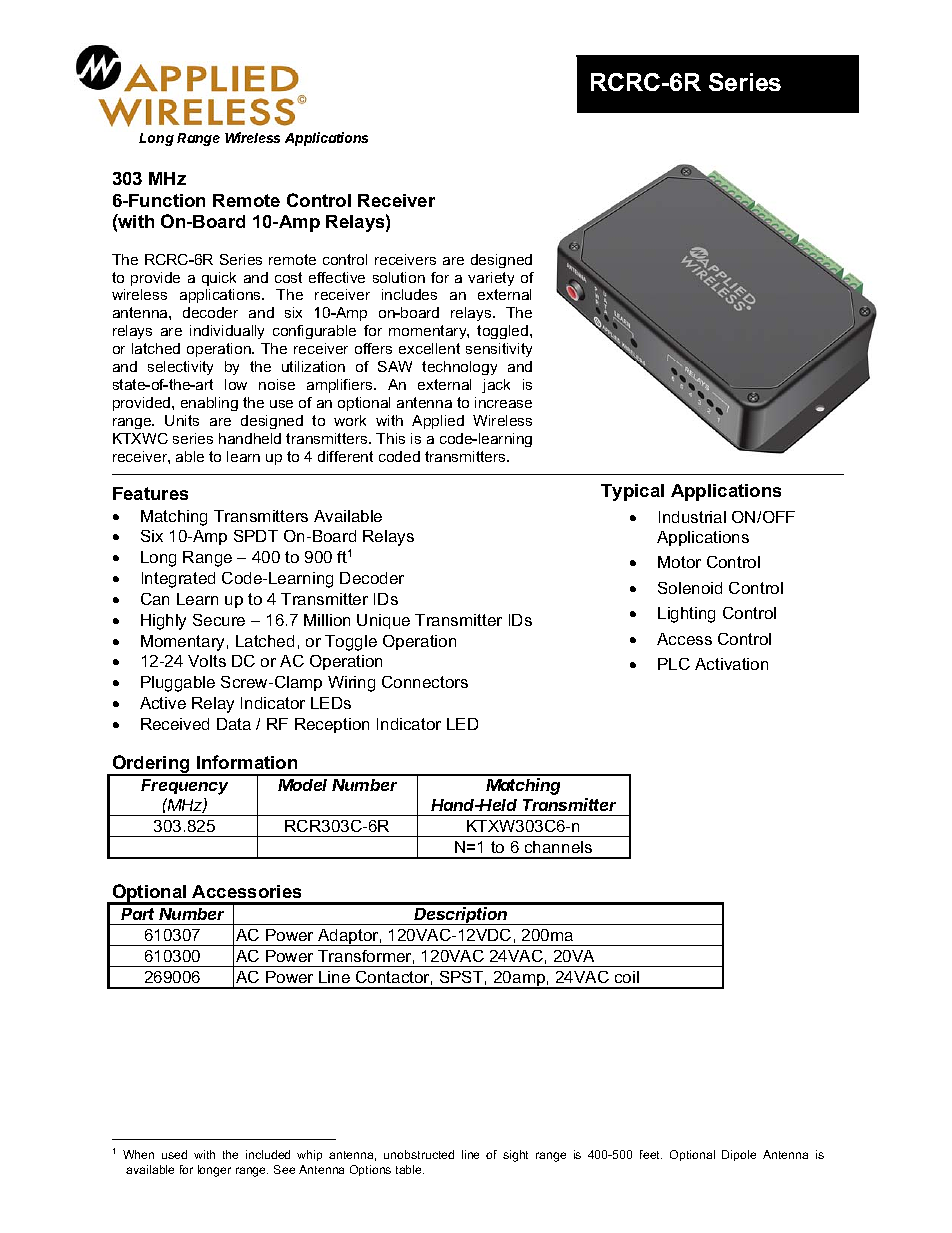  Describe the element at coordinates (219, 279) in the image. I see `quick` at that location.
